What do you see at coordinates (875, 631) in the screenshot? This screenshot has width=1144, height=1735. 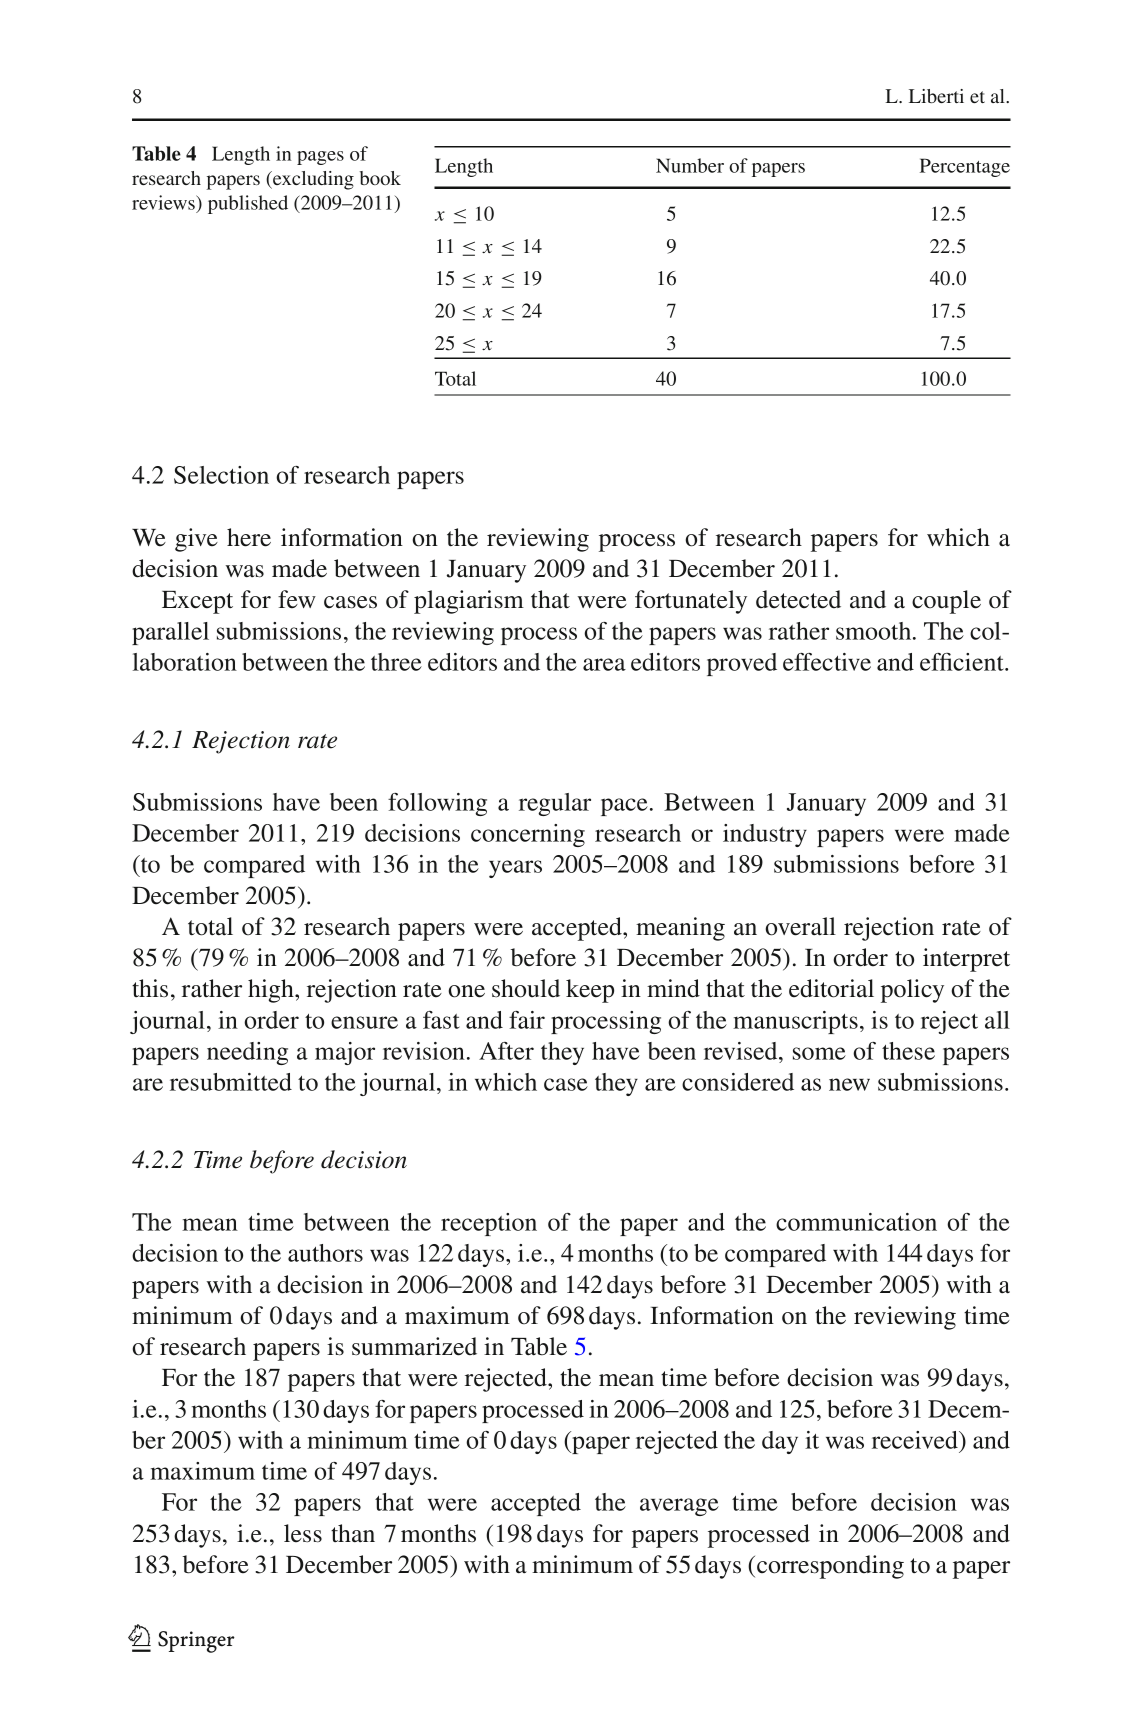 I see `smooth` at bounding box center [875, 631].
